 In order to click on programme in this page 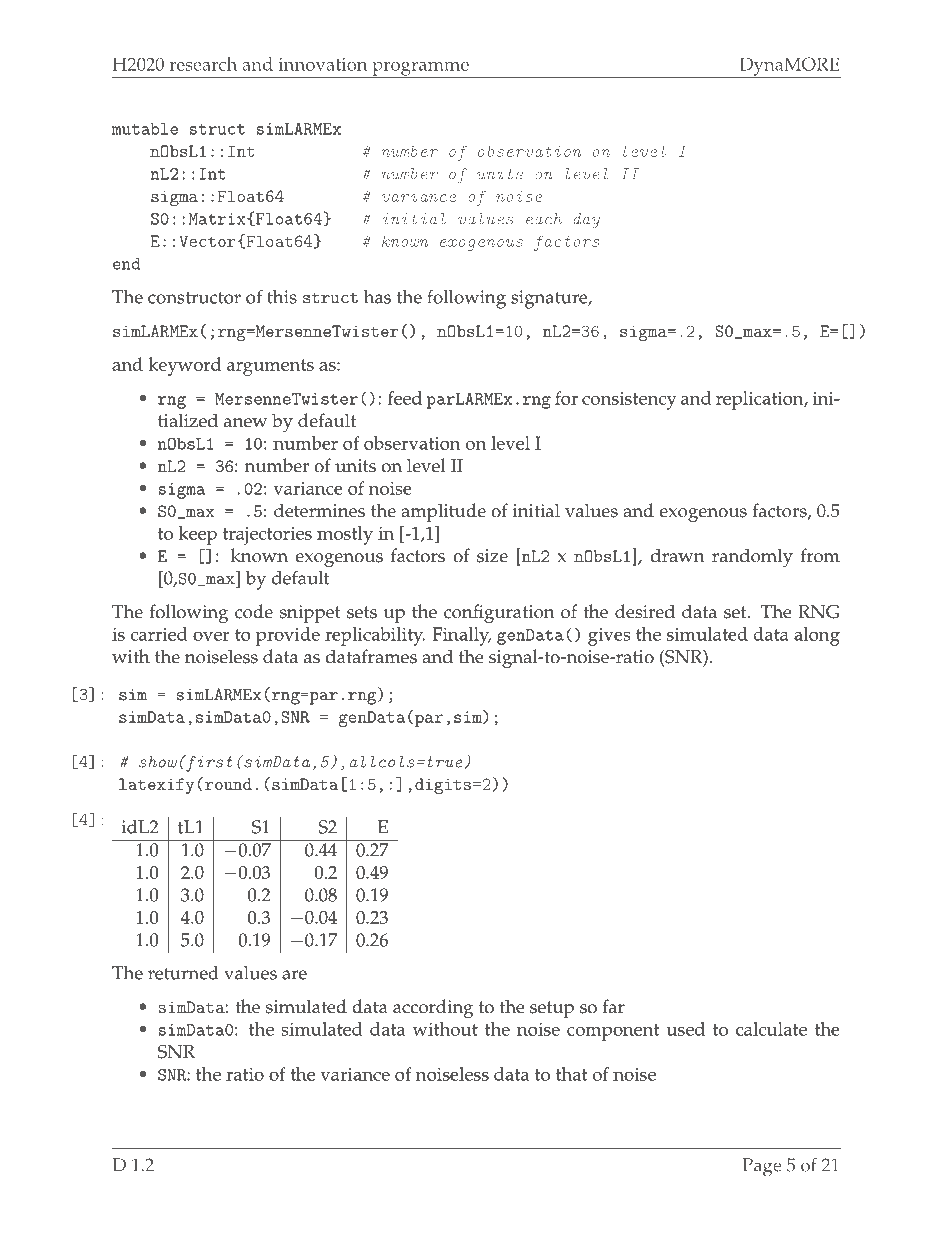, I will do `click(420, 70)`.
